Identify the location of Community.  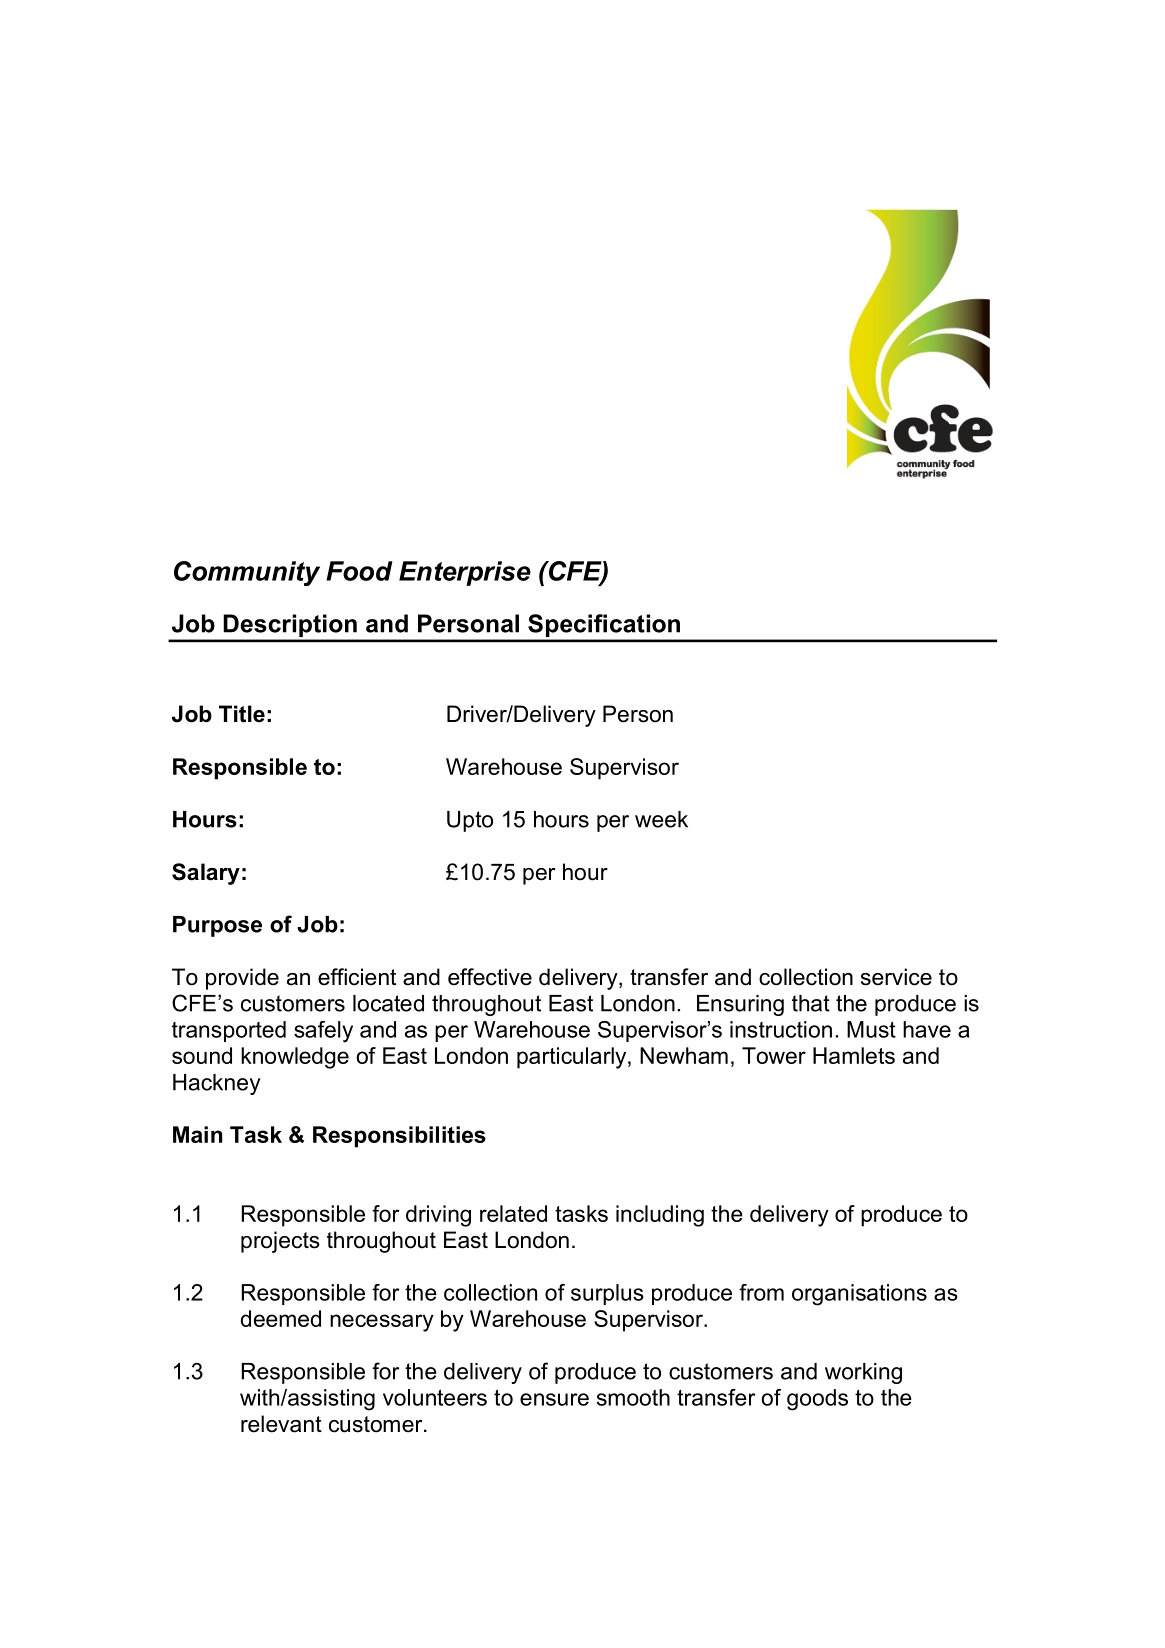
(247, 573).
